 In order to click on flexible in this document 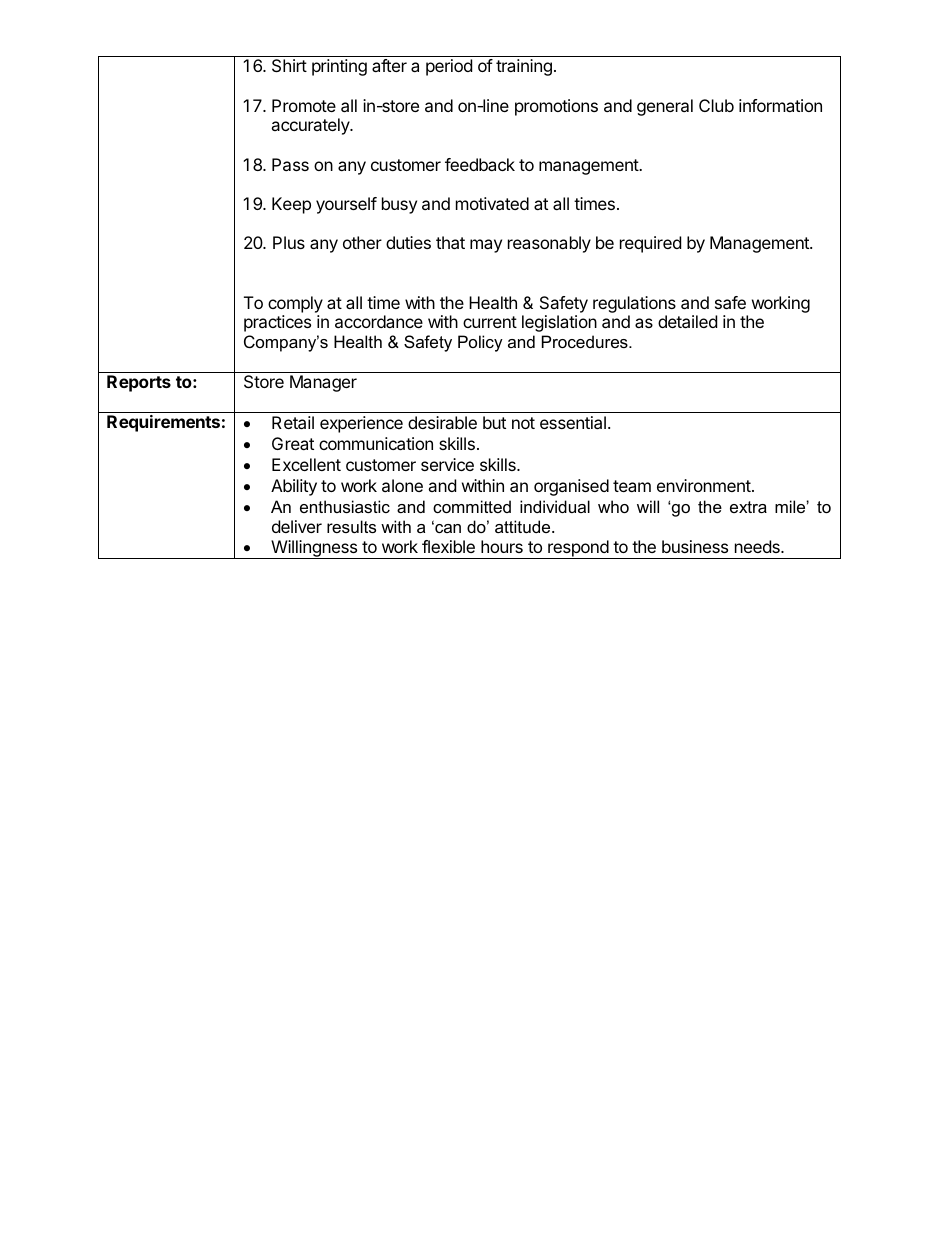, I will do `click(448, 546)`.
